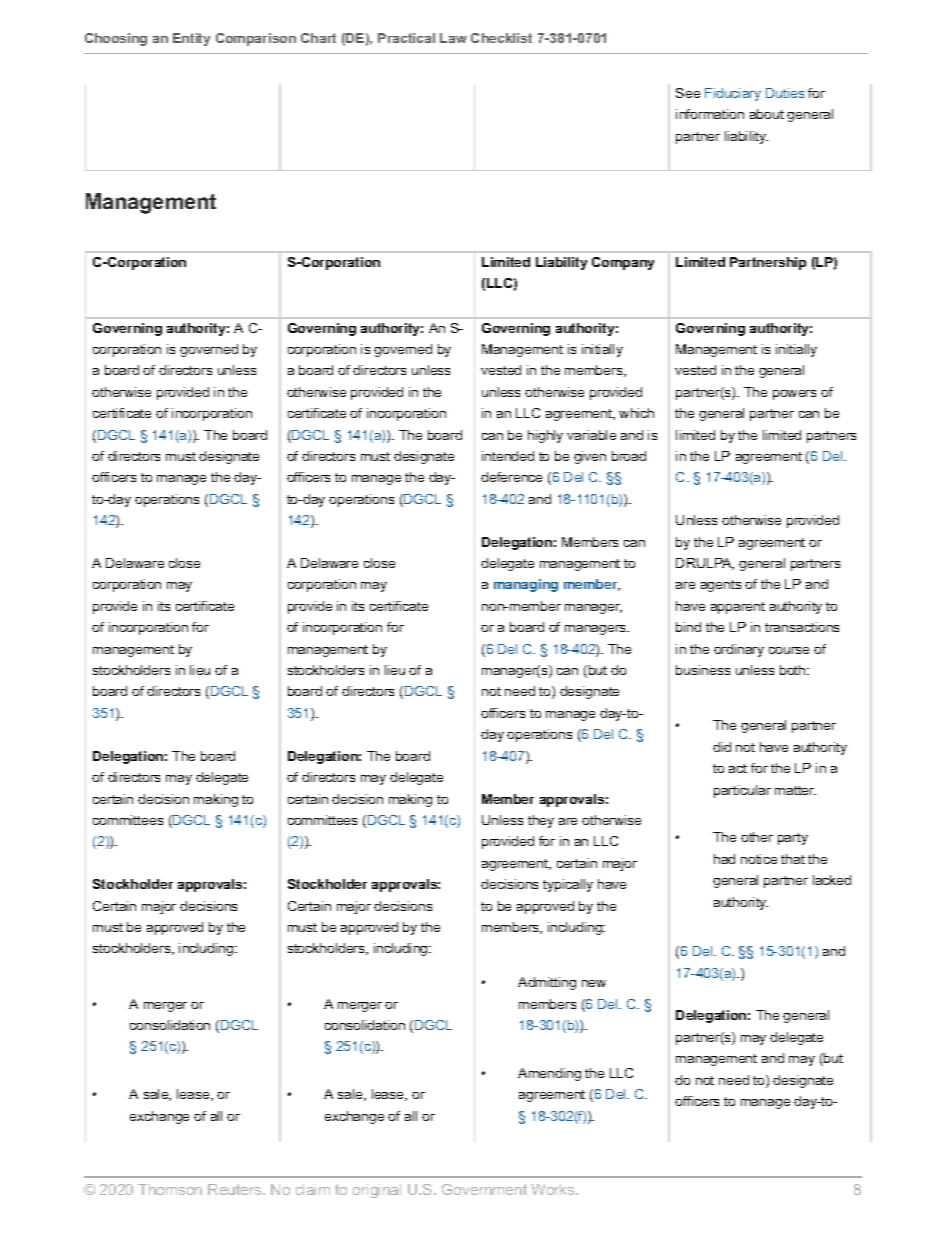 This page has width=952, height=1233. I want to click on Checklist, so click(501, 38).
